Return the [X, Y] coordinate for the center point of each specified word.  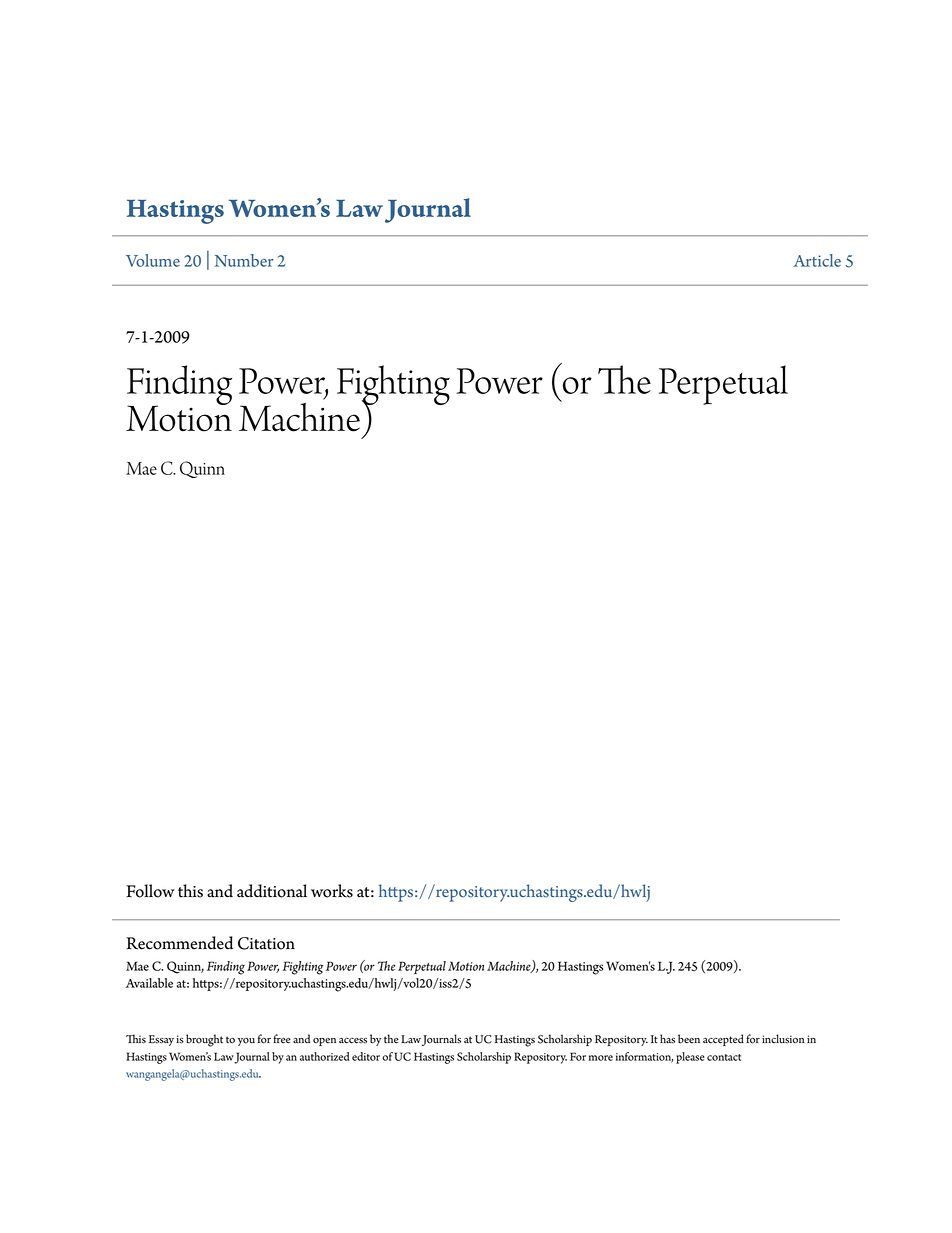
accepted [723, 1040]
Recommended [179, 943]
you [246, 1042]
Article [817, 260]
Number [244, 260]
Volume [153, 260]
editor [366, 1056]
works [332, 891]
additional [272, 891]
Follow [150, 891]
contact [724, 1057]
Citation [266, 943]
